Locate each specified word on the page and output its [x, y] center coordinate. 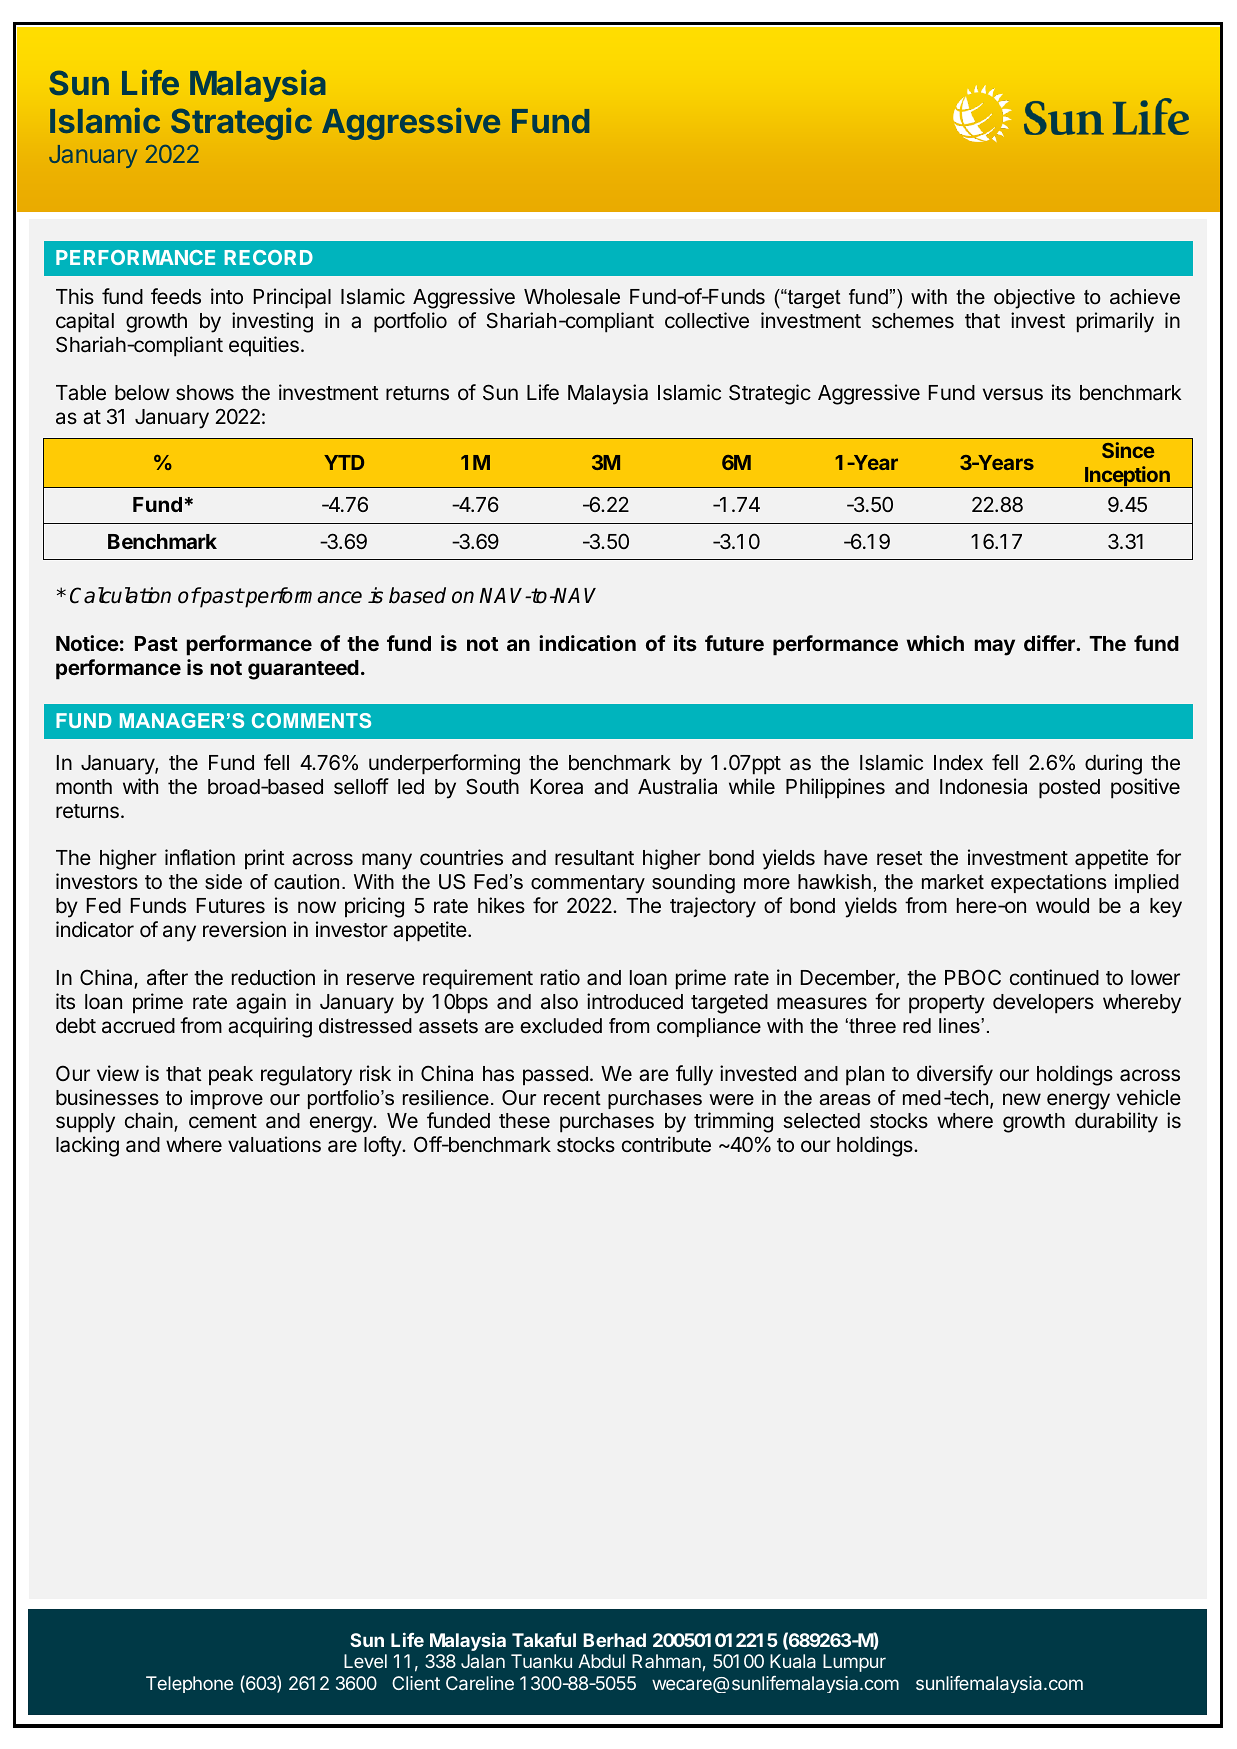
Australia [677, 786]
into [227, 296]
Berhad [614, 1640]
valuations [274, 1144]
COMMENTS [311, 720]
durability [1116, 1122]
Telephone [189, 1684]
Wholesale [572, 297]
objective [1034, 299]
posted [1069, 789]
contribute [666, 1144]
